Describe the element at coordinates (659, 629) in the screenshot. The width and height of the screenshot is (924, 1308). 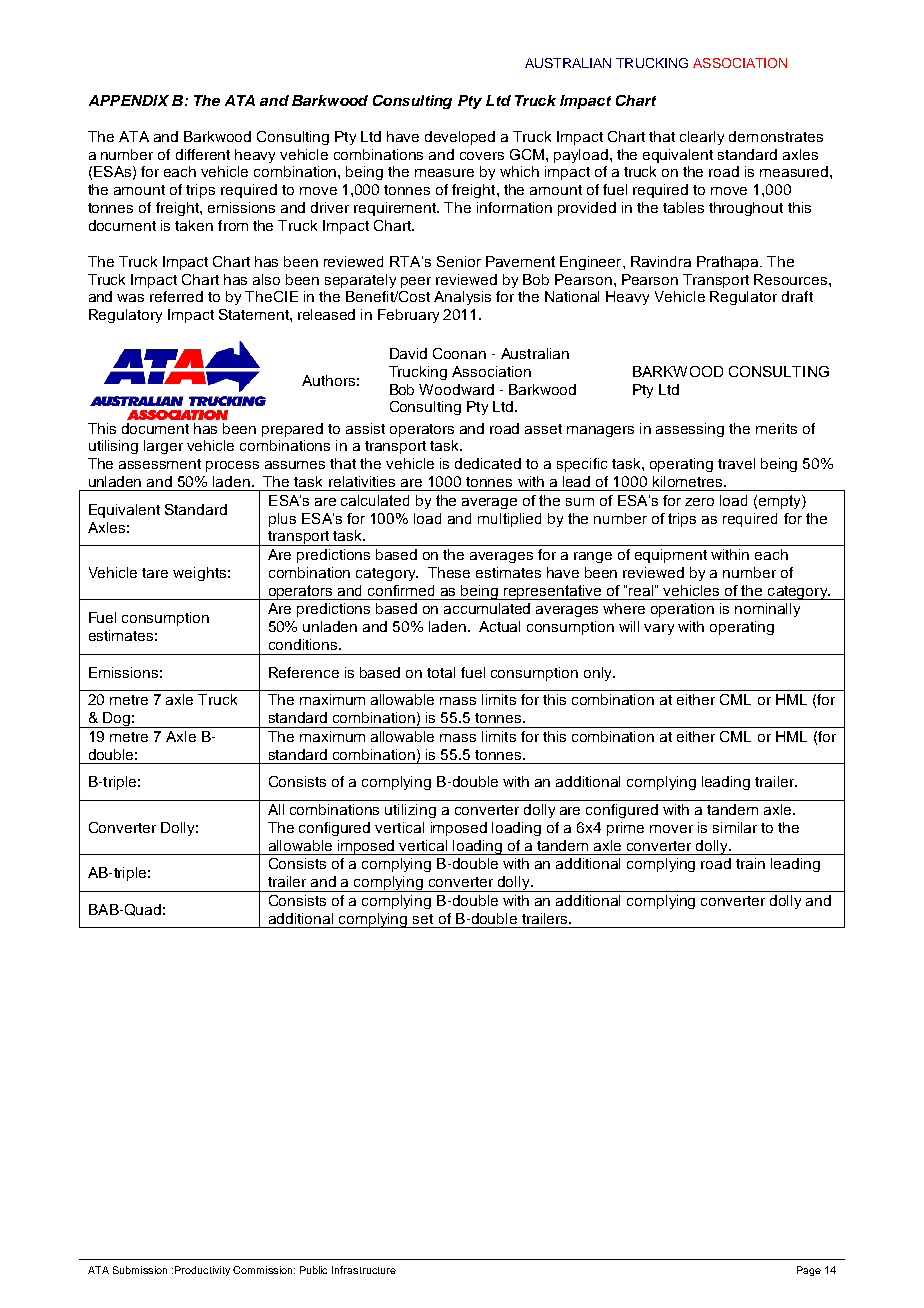
I see `vary` at that location.
